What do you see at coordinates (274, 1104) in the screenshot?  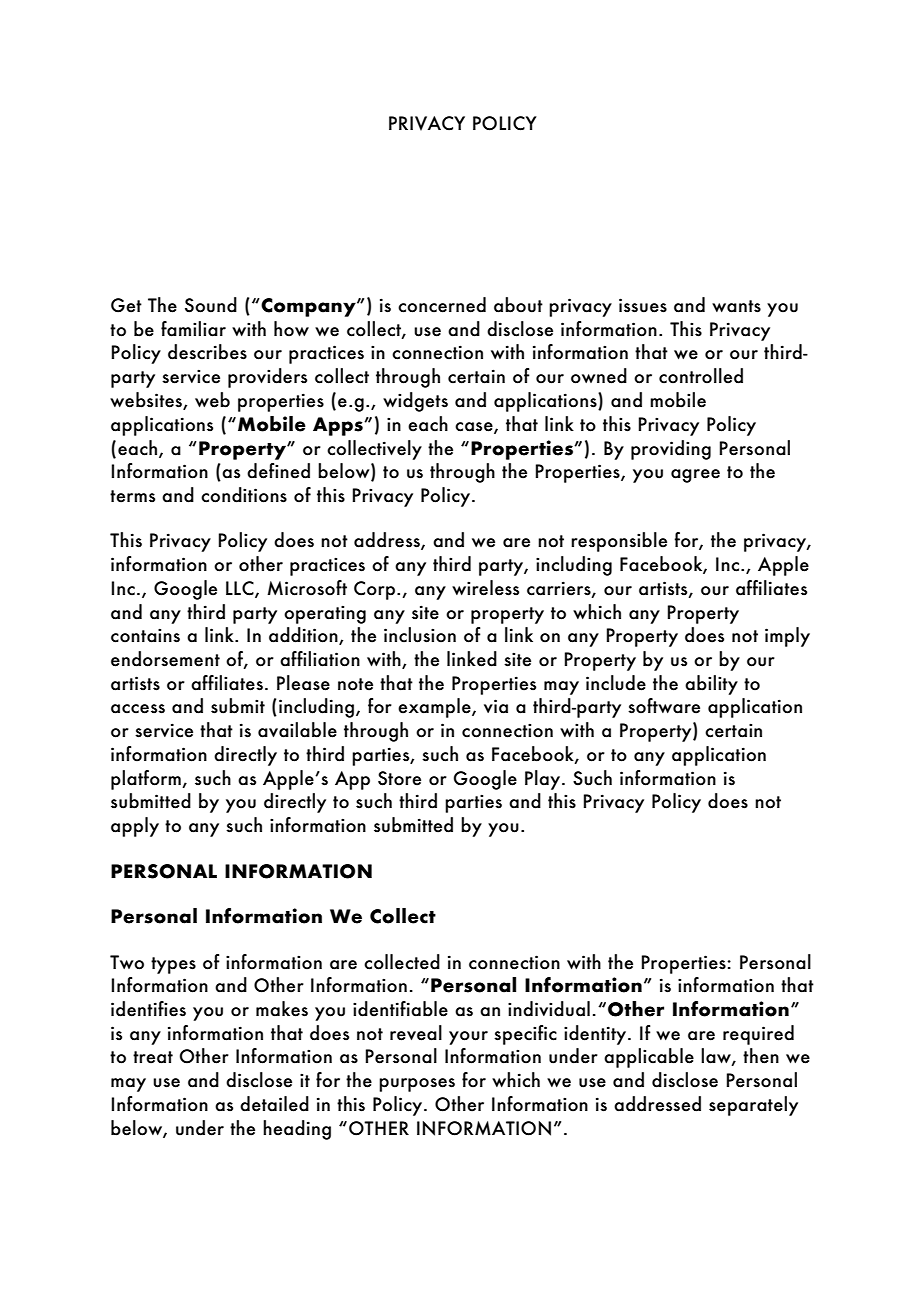 I see `detailed` at bounding box center [274, 1104].
